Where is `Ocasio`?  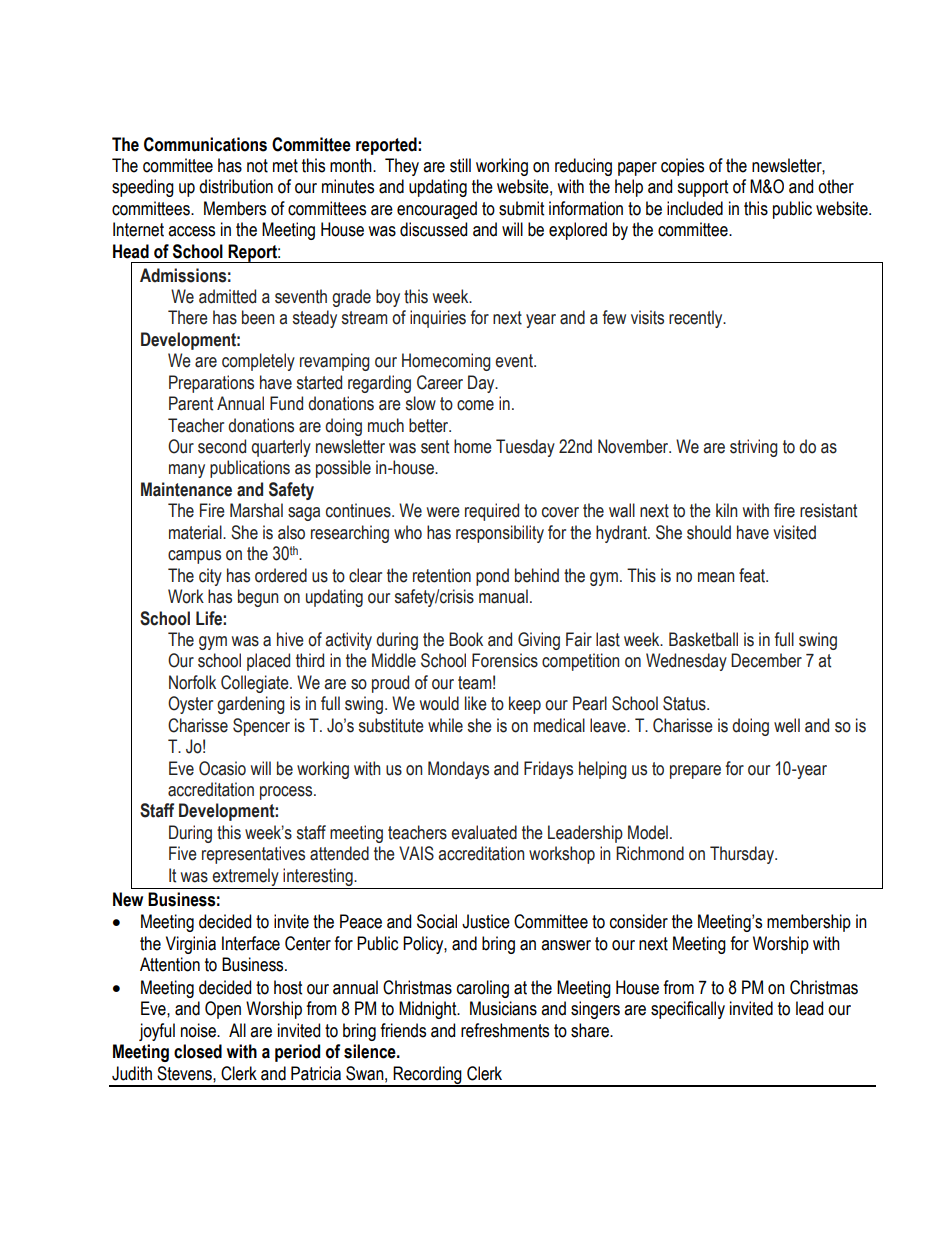
Ocasio is located at coordinates (222, 768).
